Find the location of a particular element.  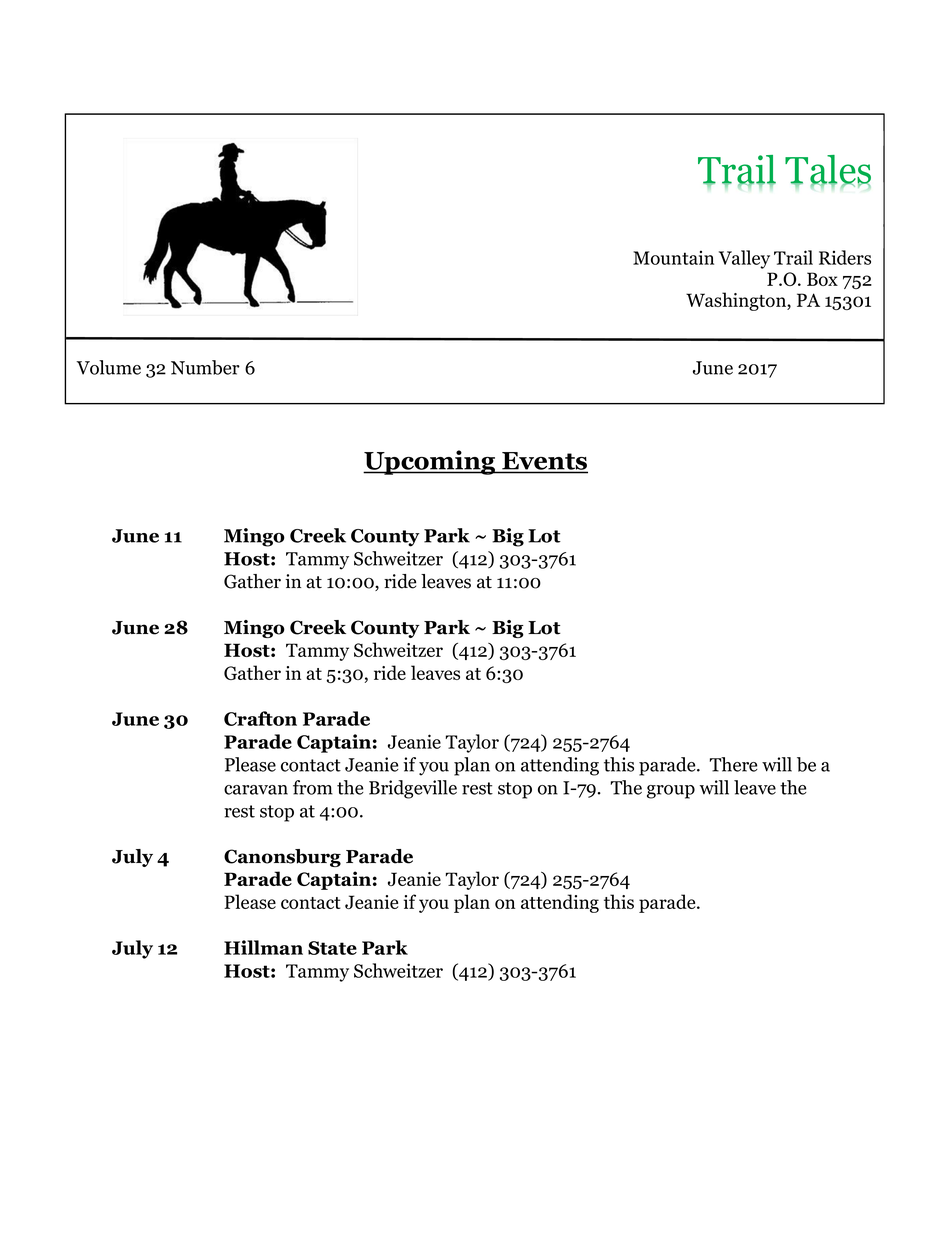

Crafton is located at coordinates (260, 718).
